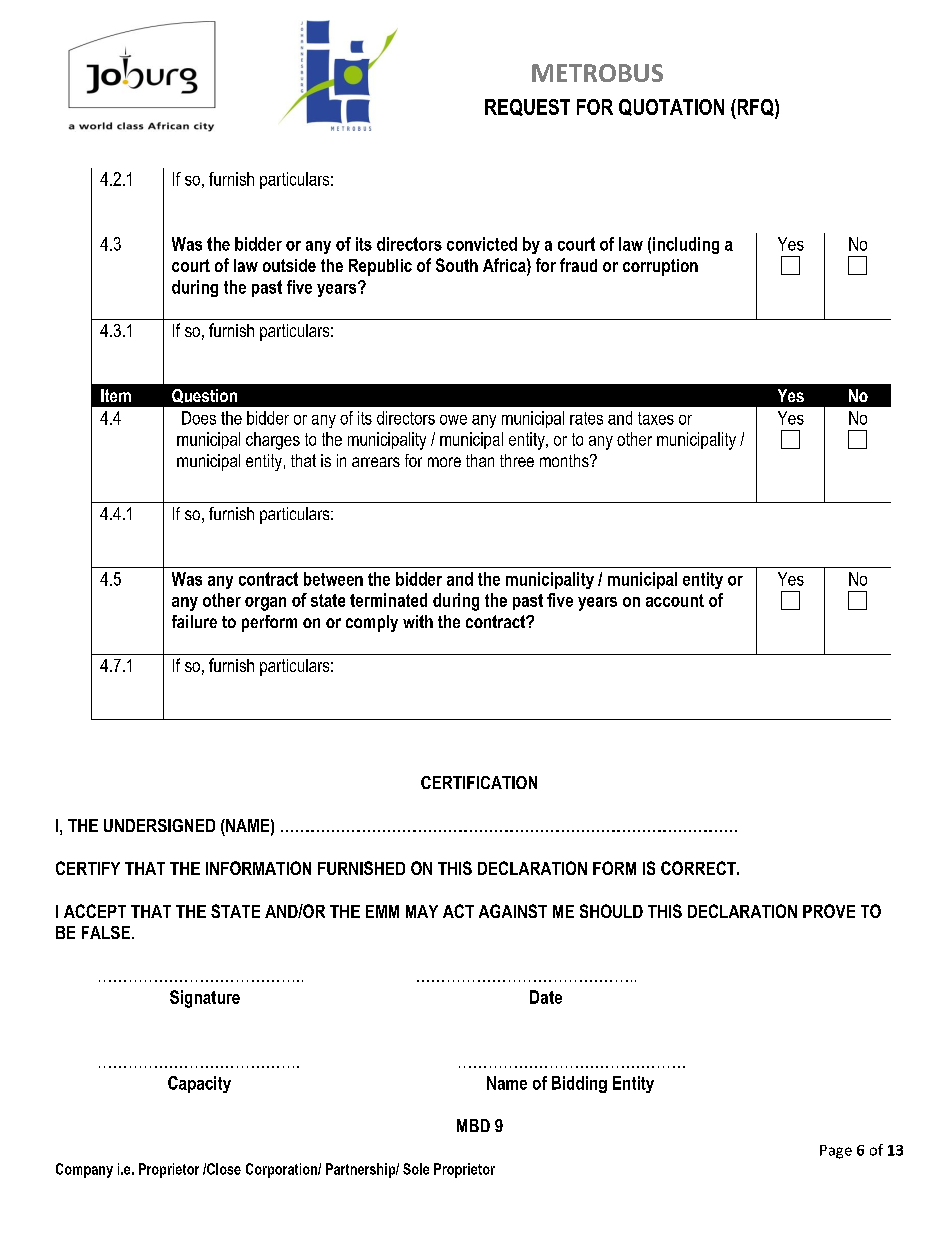 This screenshot has height=1233, width=952. I want to click on failure, so click(194, 621).
